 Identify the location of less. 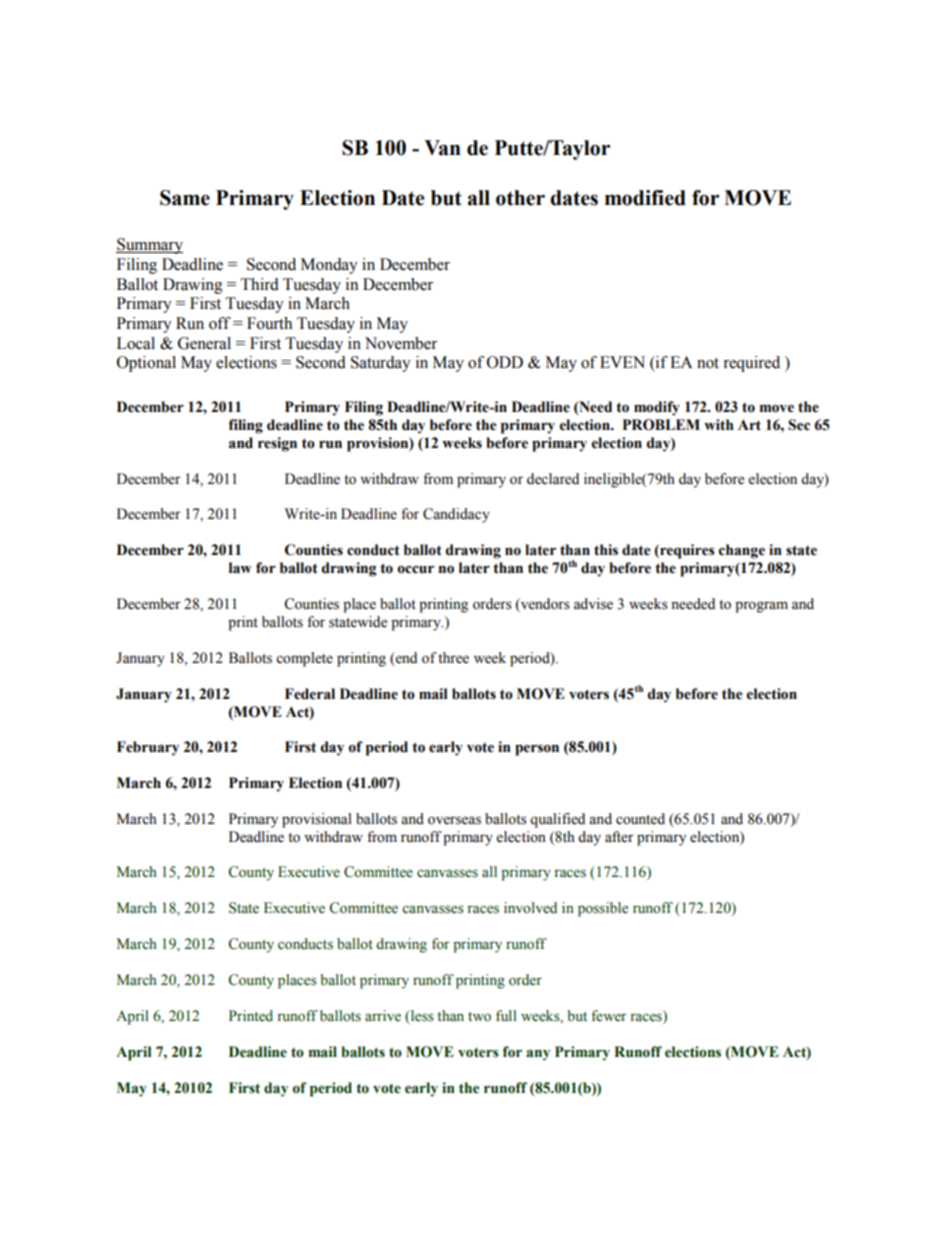
(421, 1016).
